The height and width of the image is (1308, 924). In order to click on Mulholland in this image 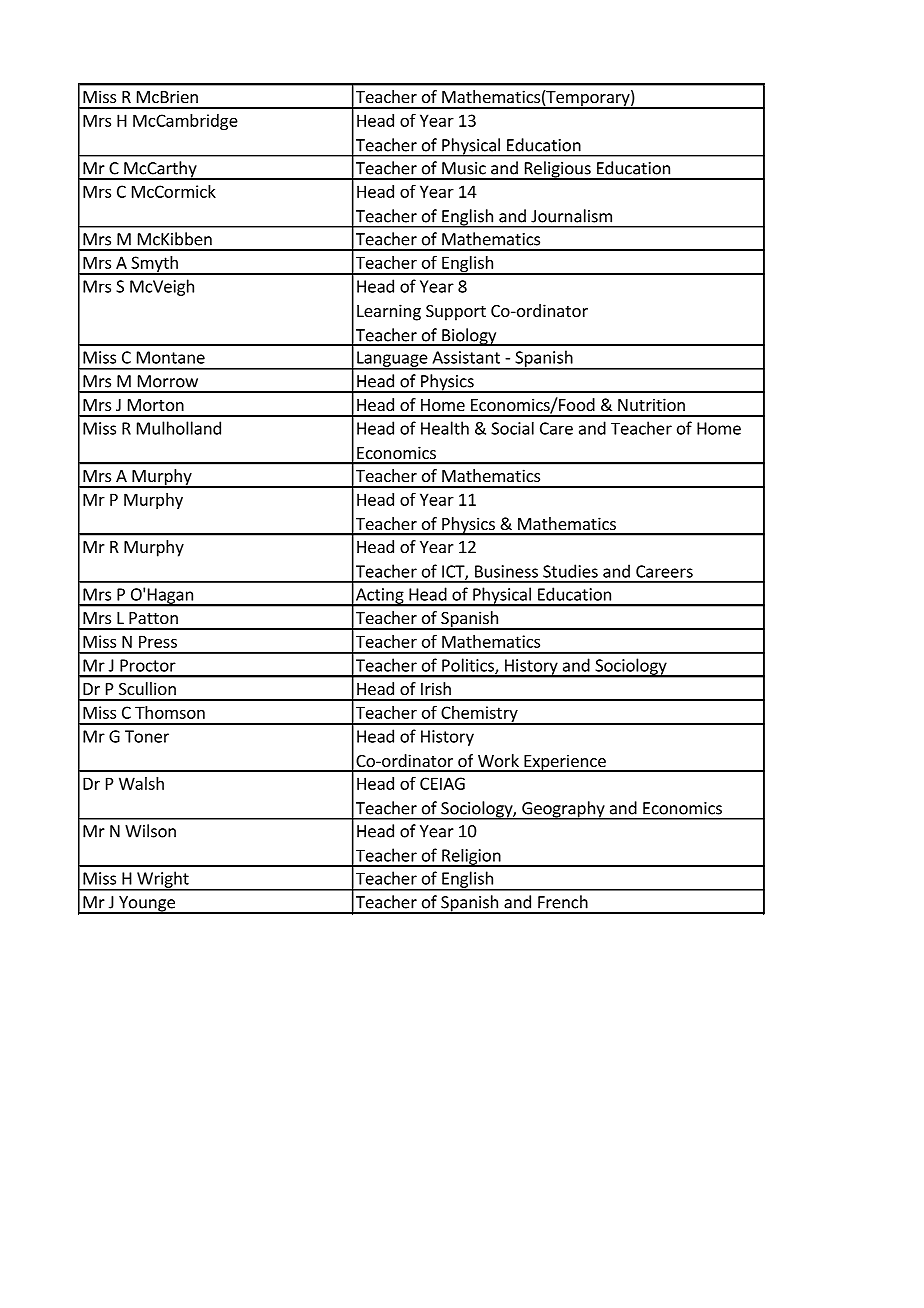, I will do `click(179, 428)`.
